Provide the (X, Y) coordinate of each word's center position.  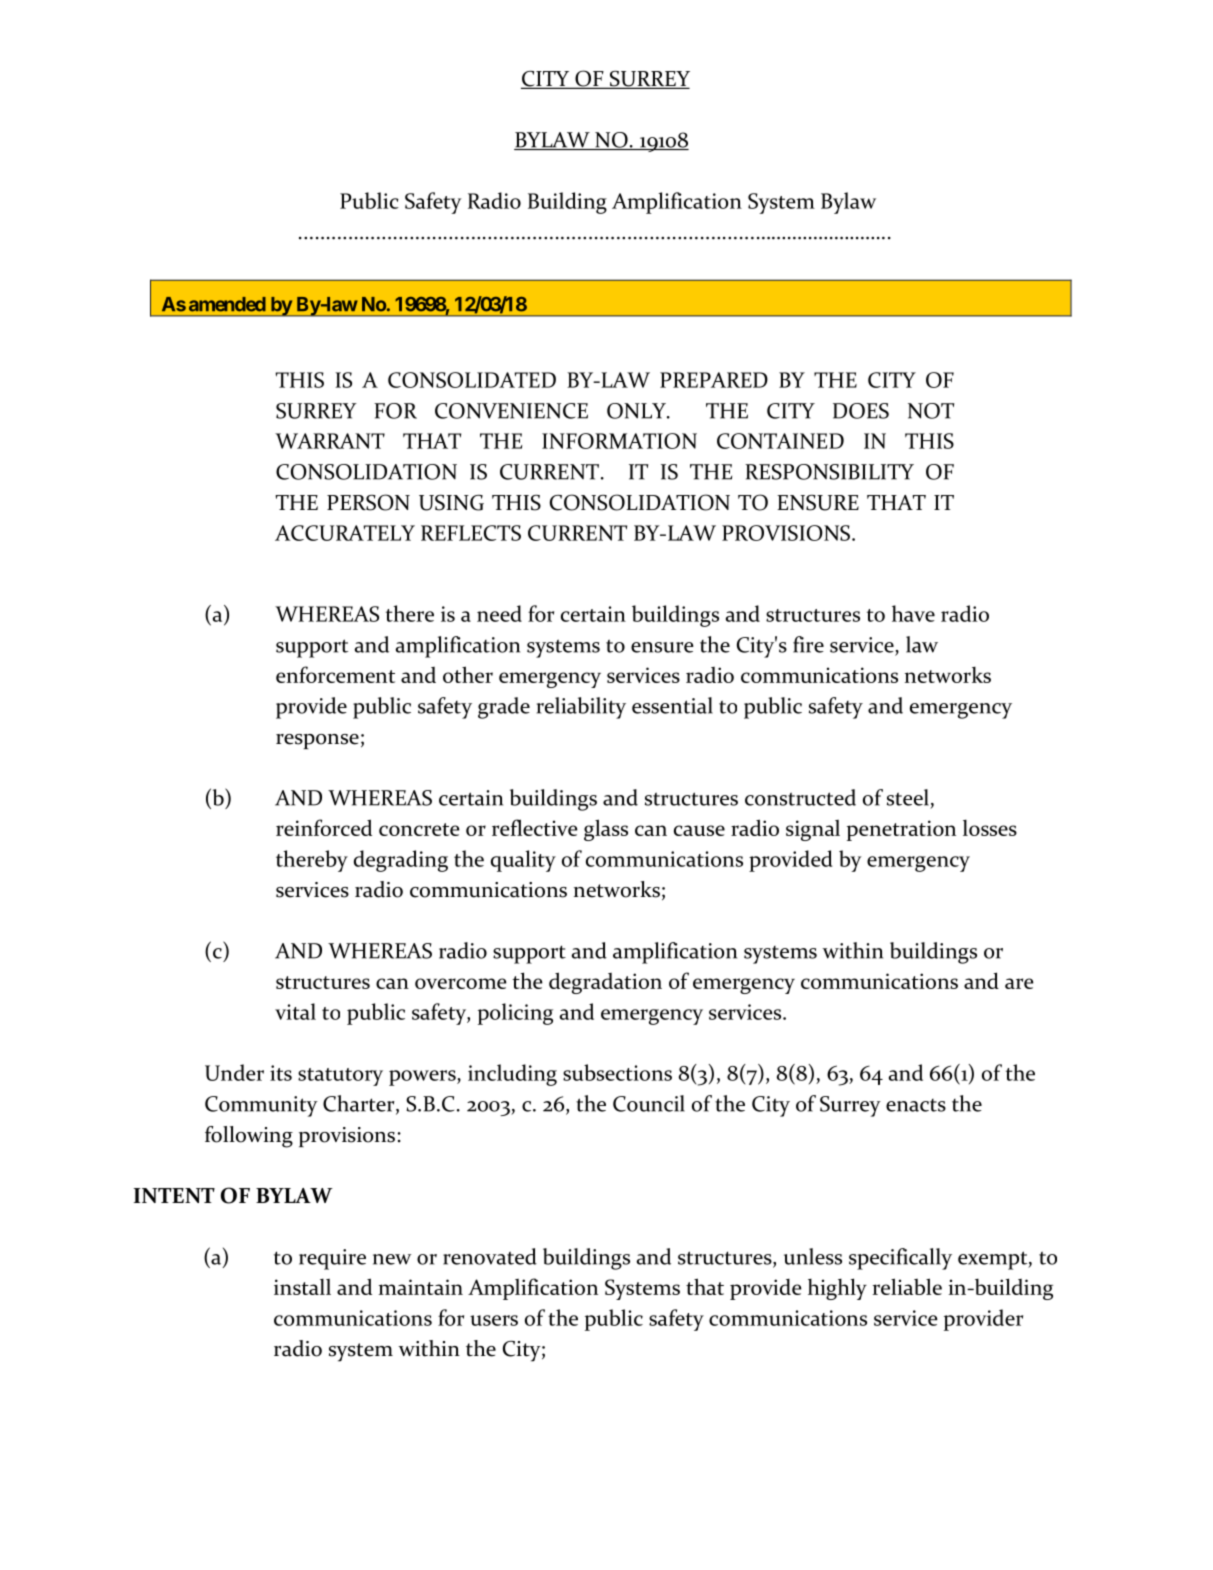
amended (227, 304)
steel (908, 797)
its (281, 1073)
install (302, 1287)
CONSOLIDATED (472, 380)
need (499, 613)
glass (606, 830)
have (913, 613)
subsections (617, 1072)
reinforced (324, 827)
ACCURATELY (345, 533)
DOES (861, 411)
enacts (916, 1105)
